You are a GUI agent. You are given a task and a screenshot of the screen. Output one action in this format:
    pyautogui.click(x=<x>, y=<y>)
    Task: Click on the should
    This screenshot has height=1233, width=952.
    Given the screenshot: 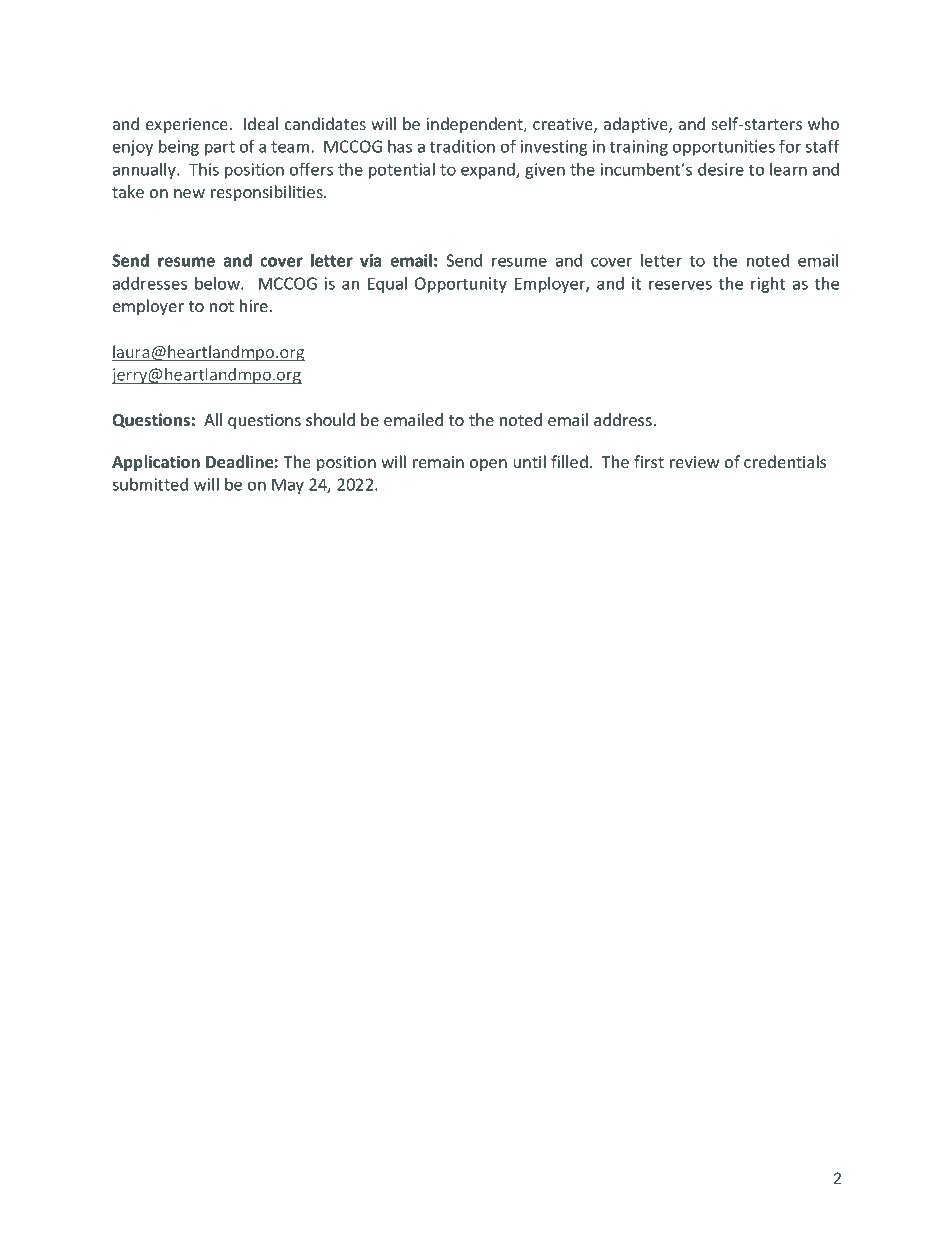 What is the action you would take?
    pyautogui.click(x=330, y=419)
